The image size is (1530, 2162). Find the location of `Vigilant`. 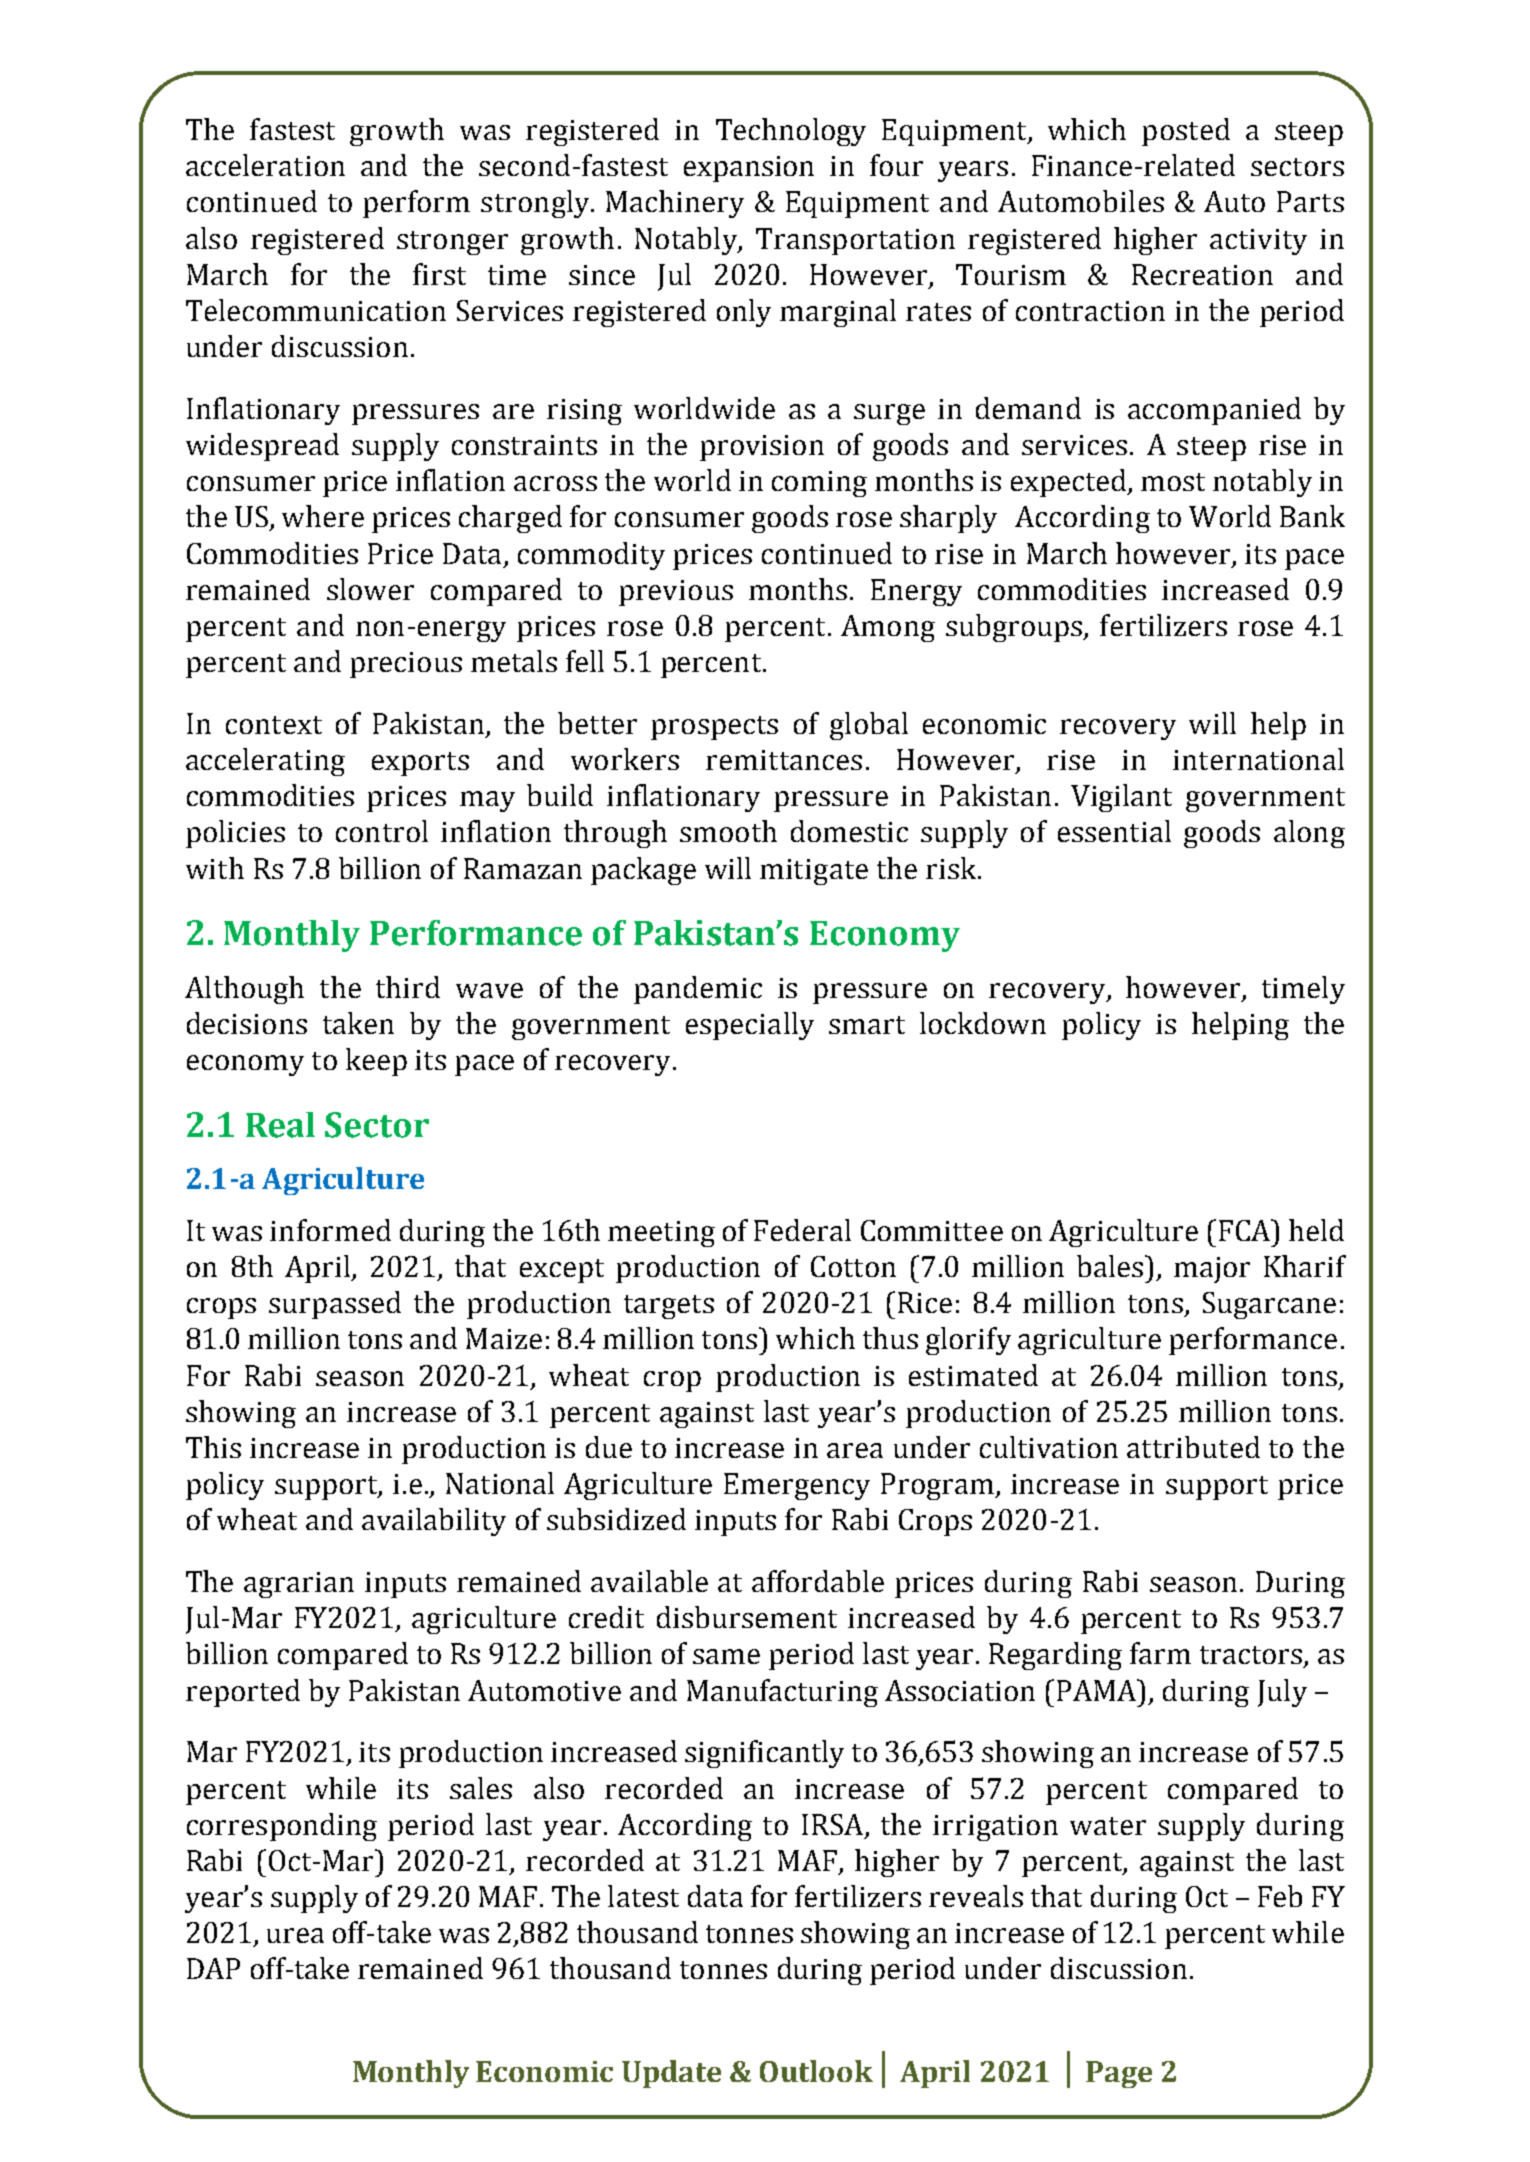

Vigilant is located at coordinates (1121, 798).
